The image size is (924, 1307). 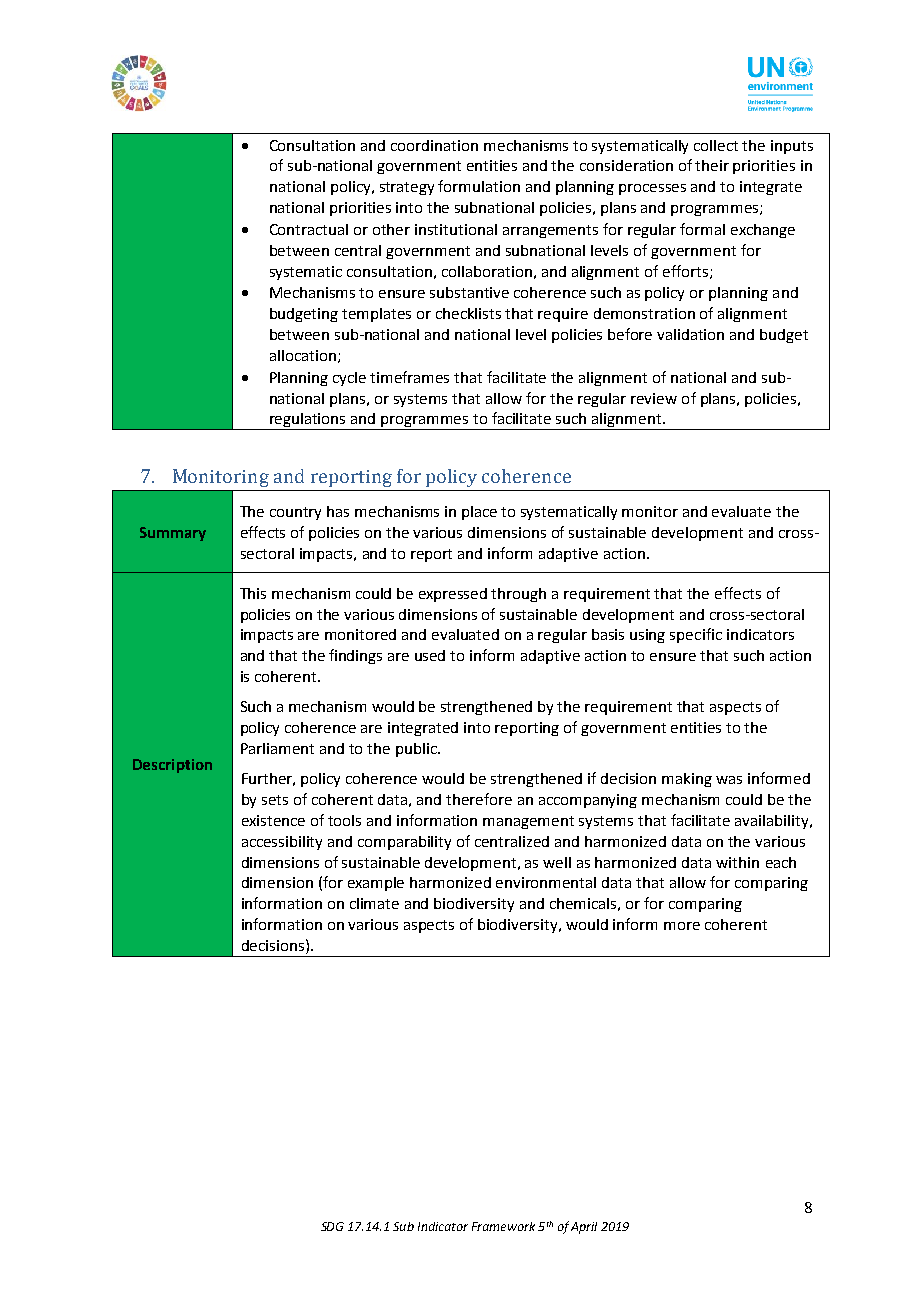 What do you see at coordinates (309, 229) in the screenshot?
I see `Contractual` at bounding box center [309, 229].
